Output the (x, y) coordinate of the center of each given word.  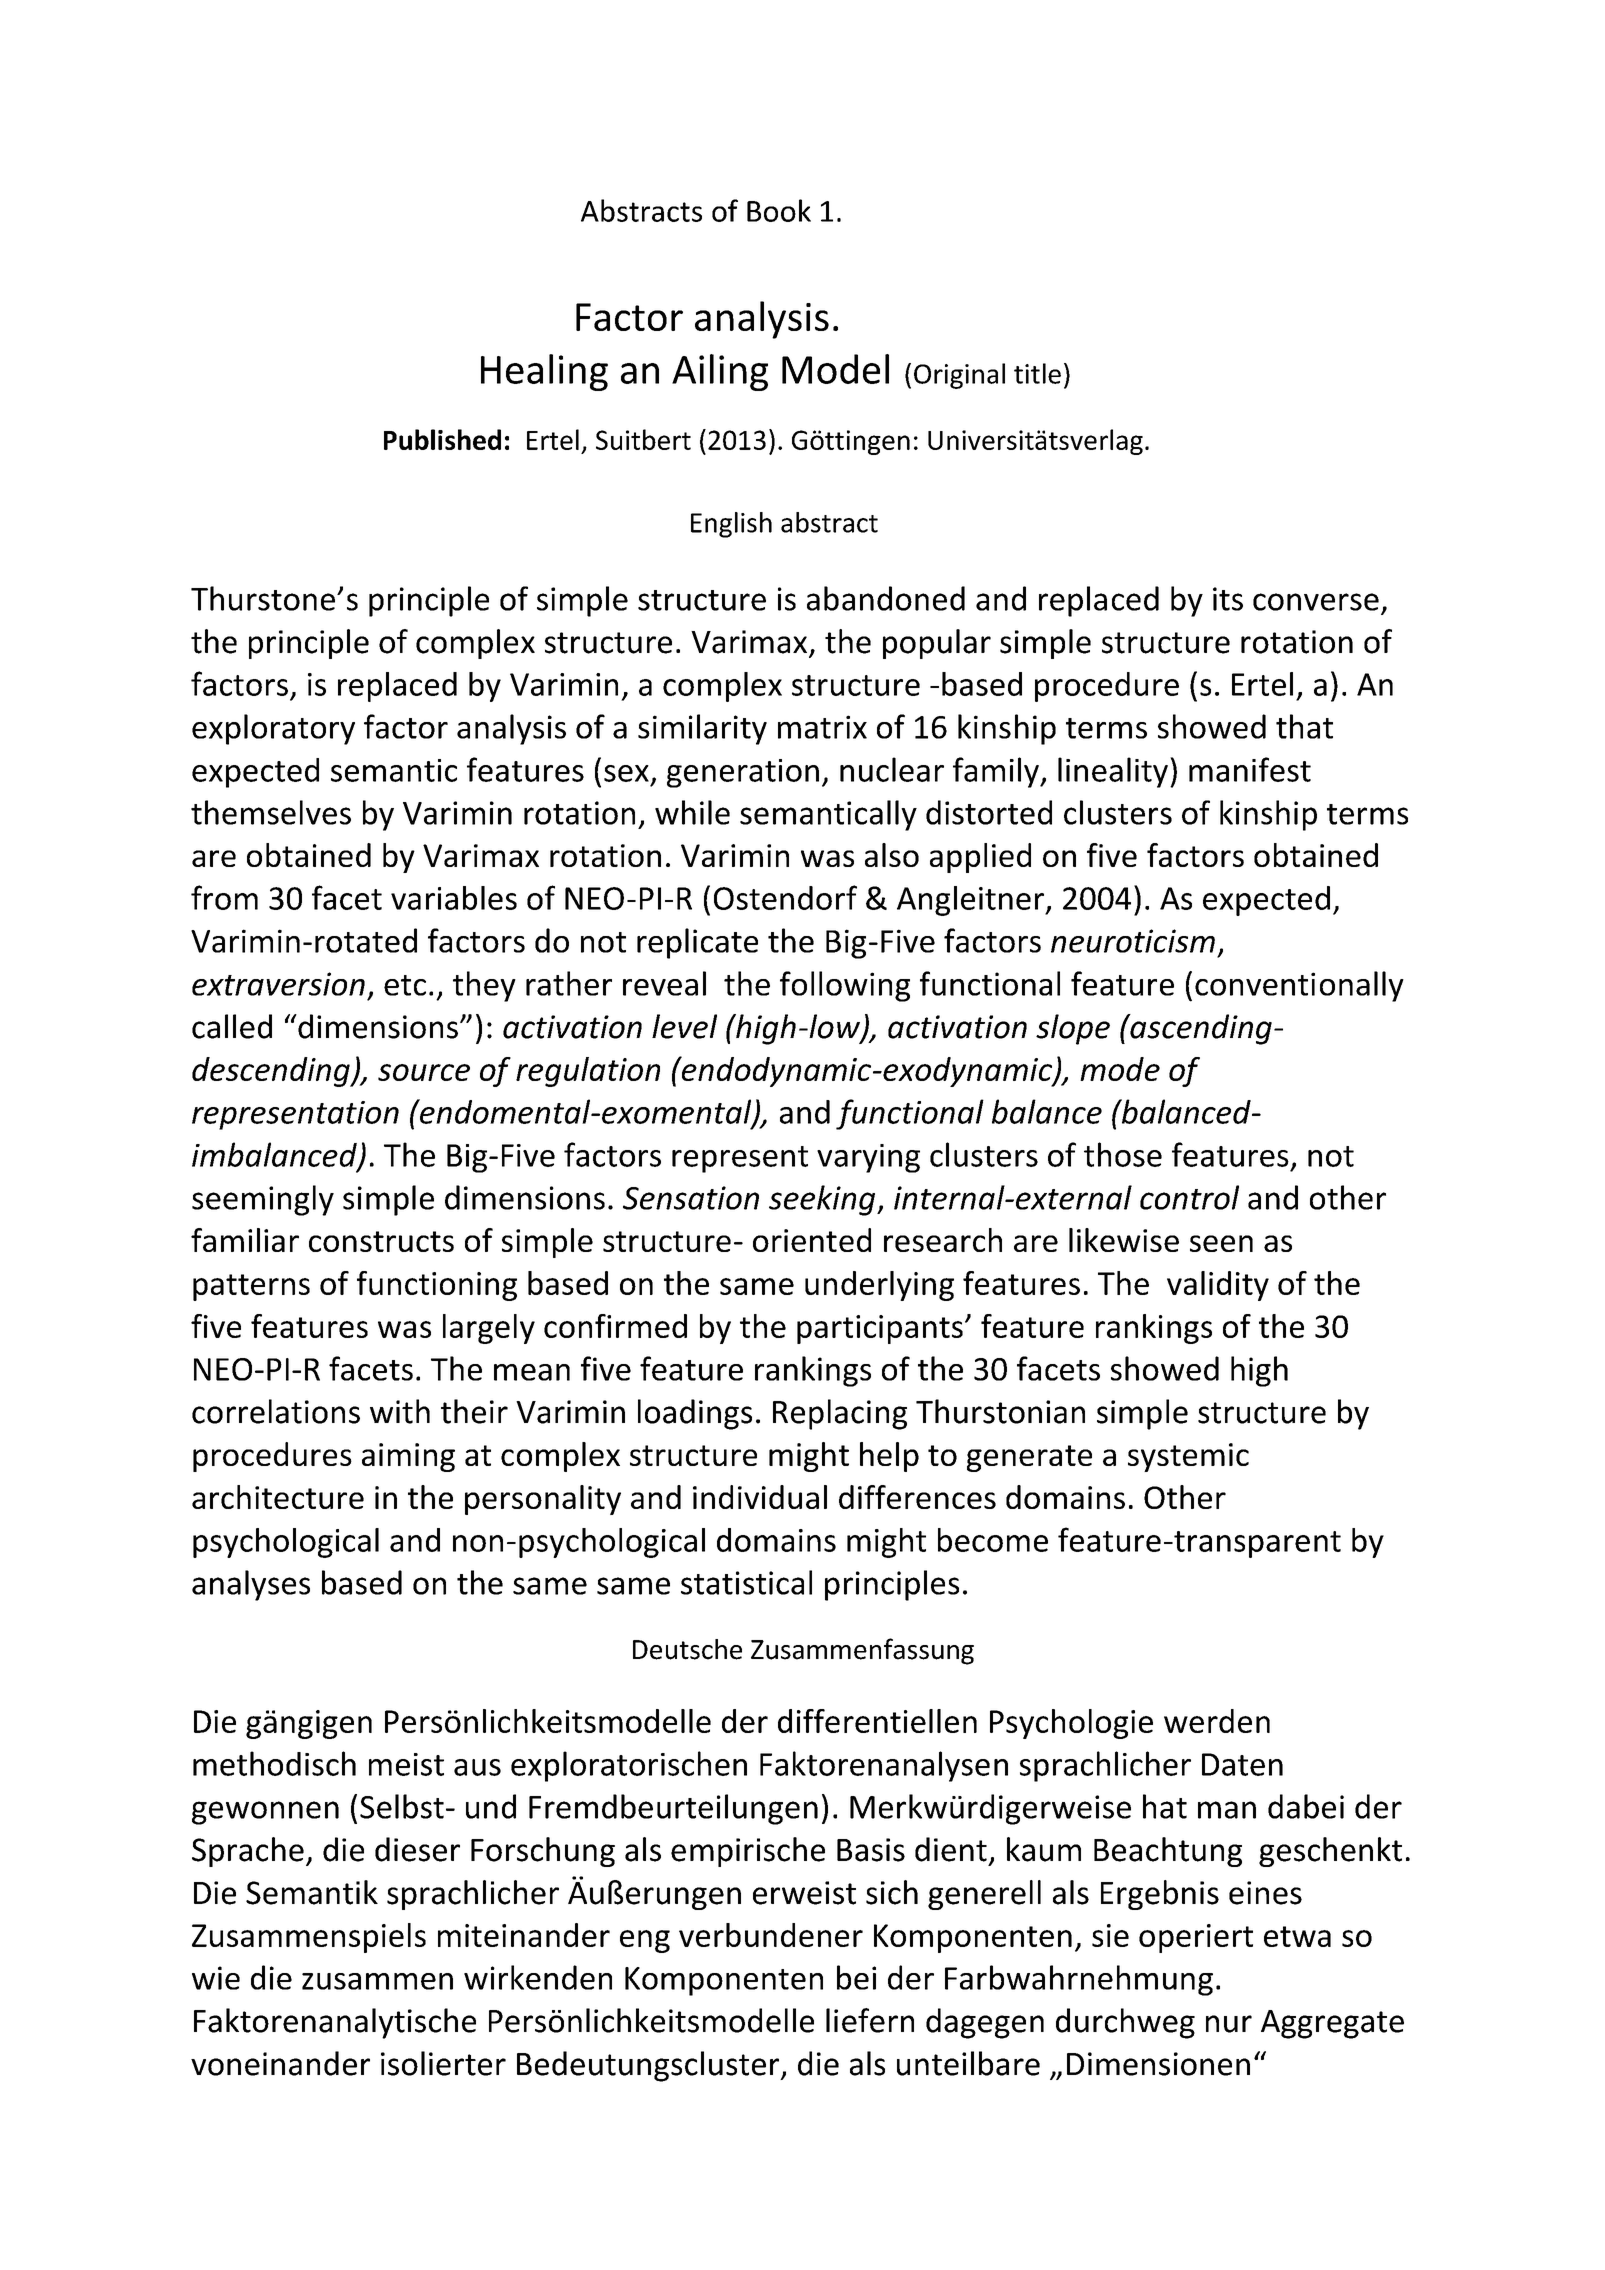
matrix (822, 727)
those (1123, 1154)
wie (216, 1978)
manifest (1250, 769)
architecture (278, 1497)
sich (892, 1892)
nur (1229, 2024)
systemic (1188, 1457)
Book (779, 210)
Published (442, 439)
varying (868, 1158)
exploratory (273, 729)
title (1037, 373)
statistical (746, 1582)
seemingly (263, 1200)
